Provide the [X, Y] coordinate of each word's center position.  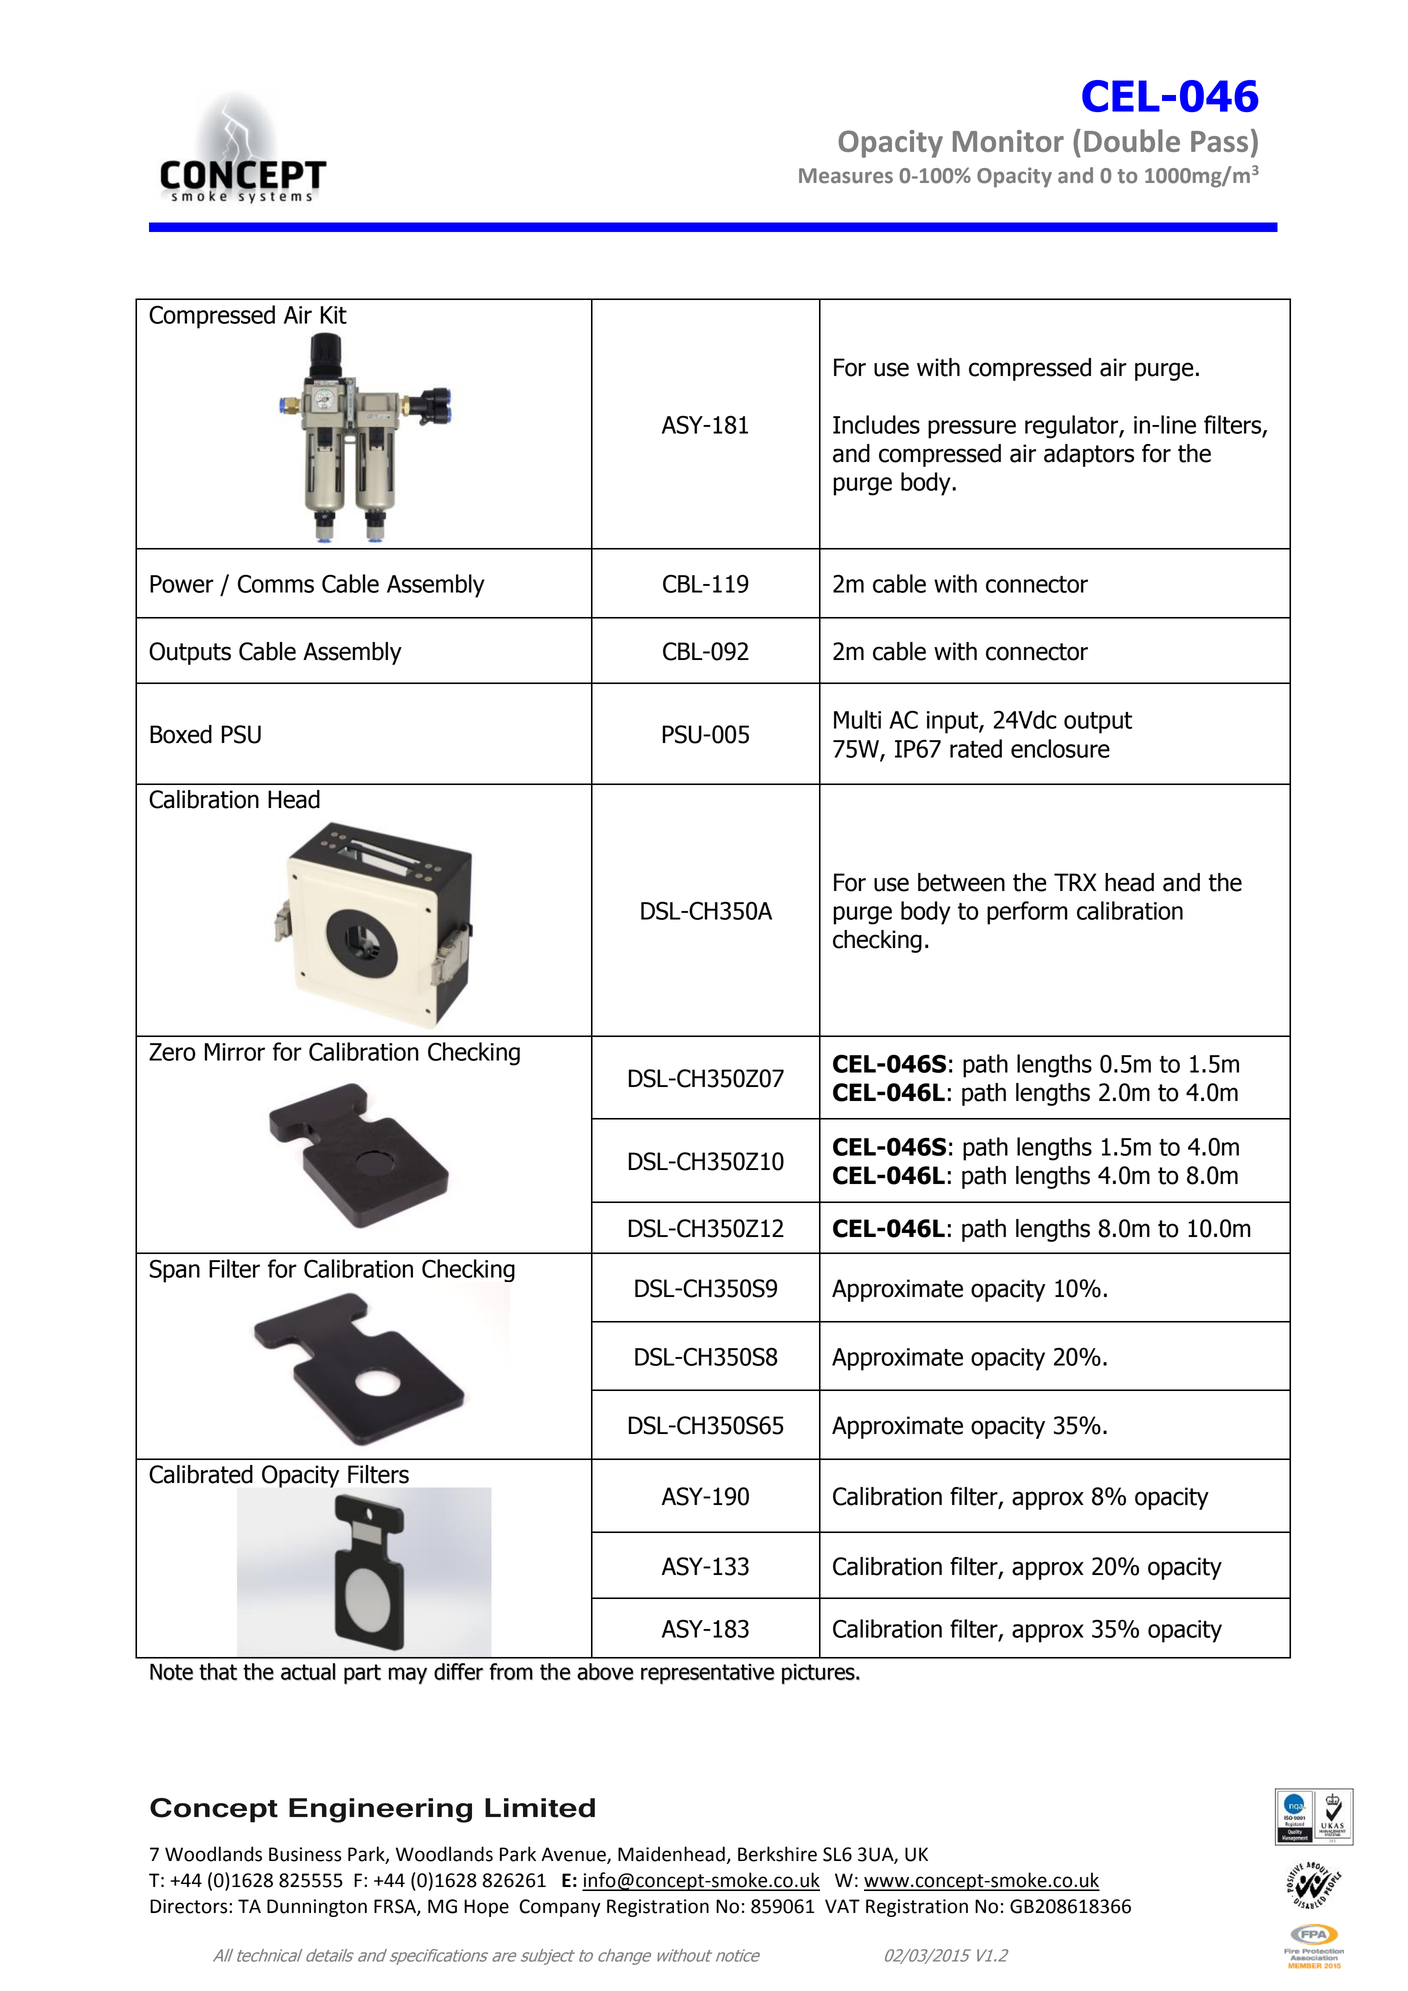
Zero [172, 1052]
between [961, 882]
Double [1132, 140]
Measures [846, 175]
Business [305, 1854]
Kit [334, 315]
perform [1027, 913]
